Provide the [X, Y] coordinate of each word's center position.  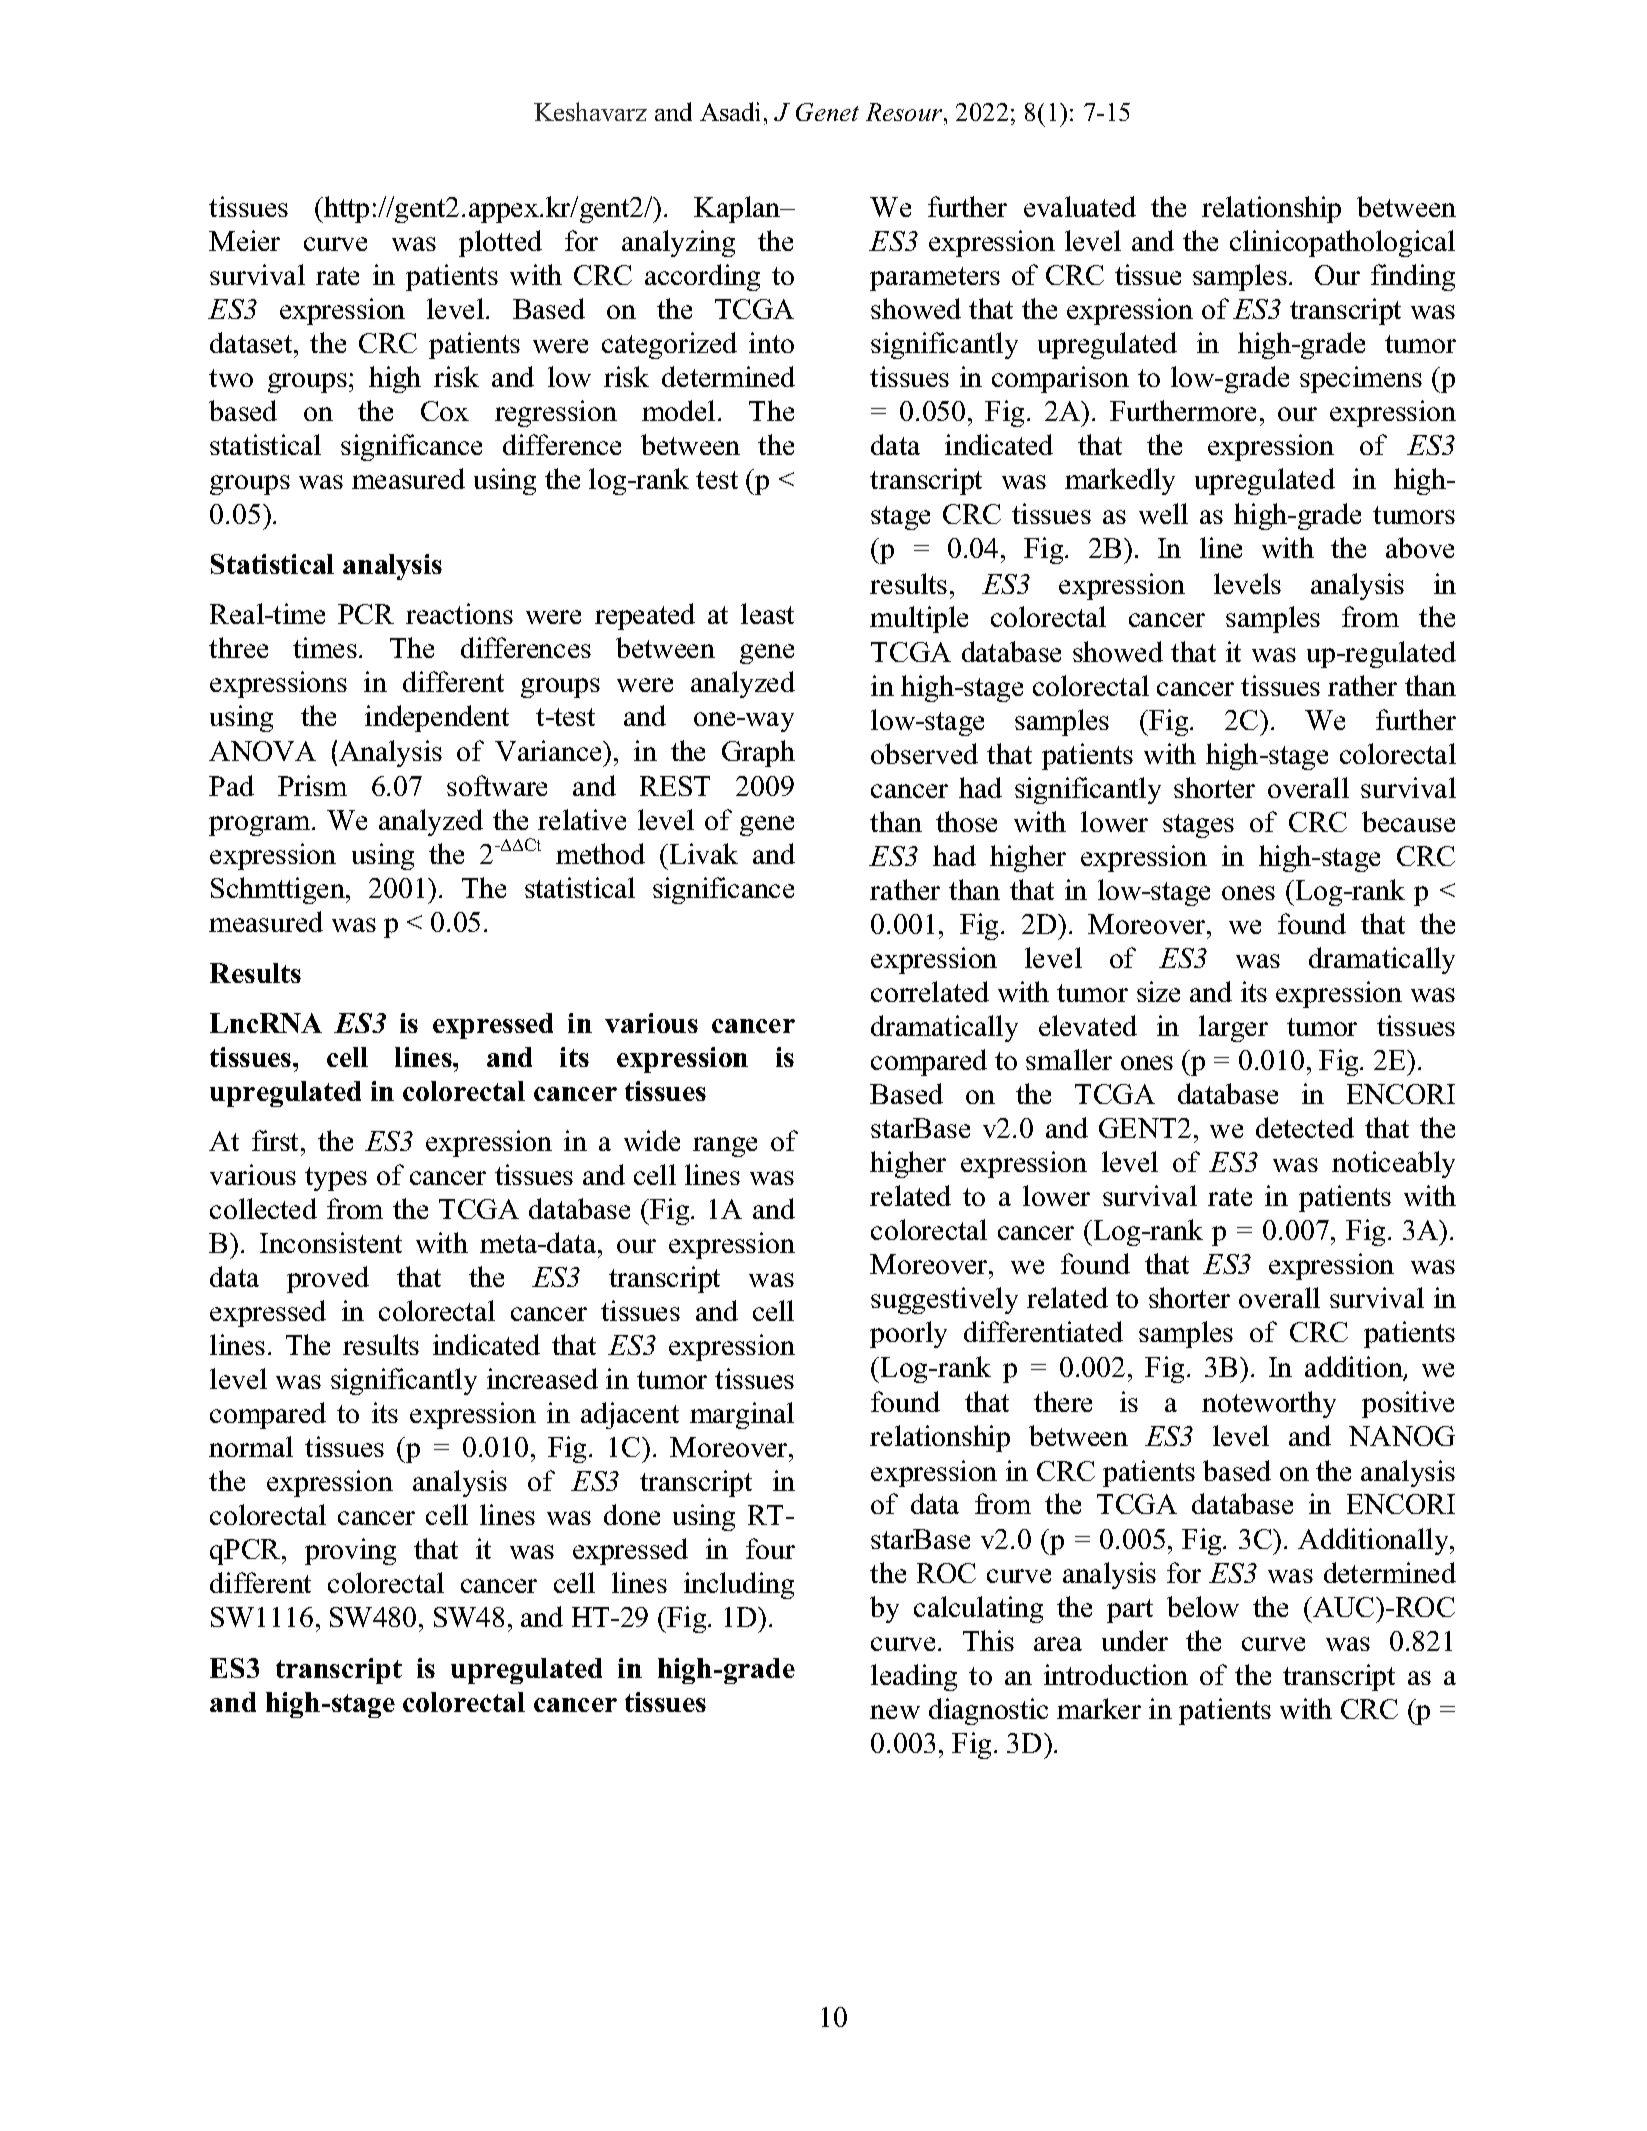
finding [1413, 277]
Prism [312, 785]
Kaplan [738, 209]
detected [1305, 1127]
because [1408, 821]
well [1163, 513]
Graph [758, 753]
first [277, 1140]
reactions [459, 613]
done [632, 1514]
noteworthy [1269, 1404]
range [725, 1147]
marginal [742, 1415]
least [767, 613]
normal [251, 1446]
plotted [500, 243]
